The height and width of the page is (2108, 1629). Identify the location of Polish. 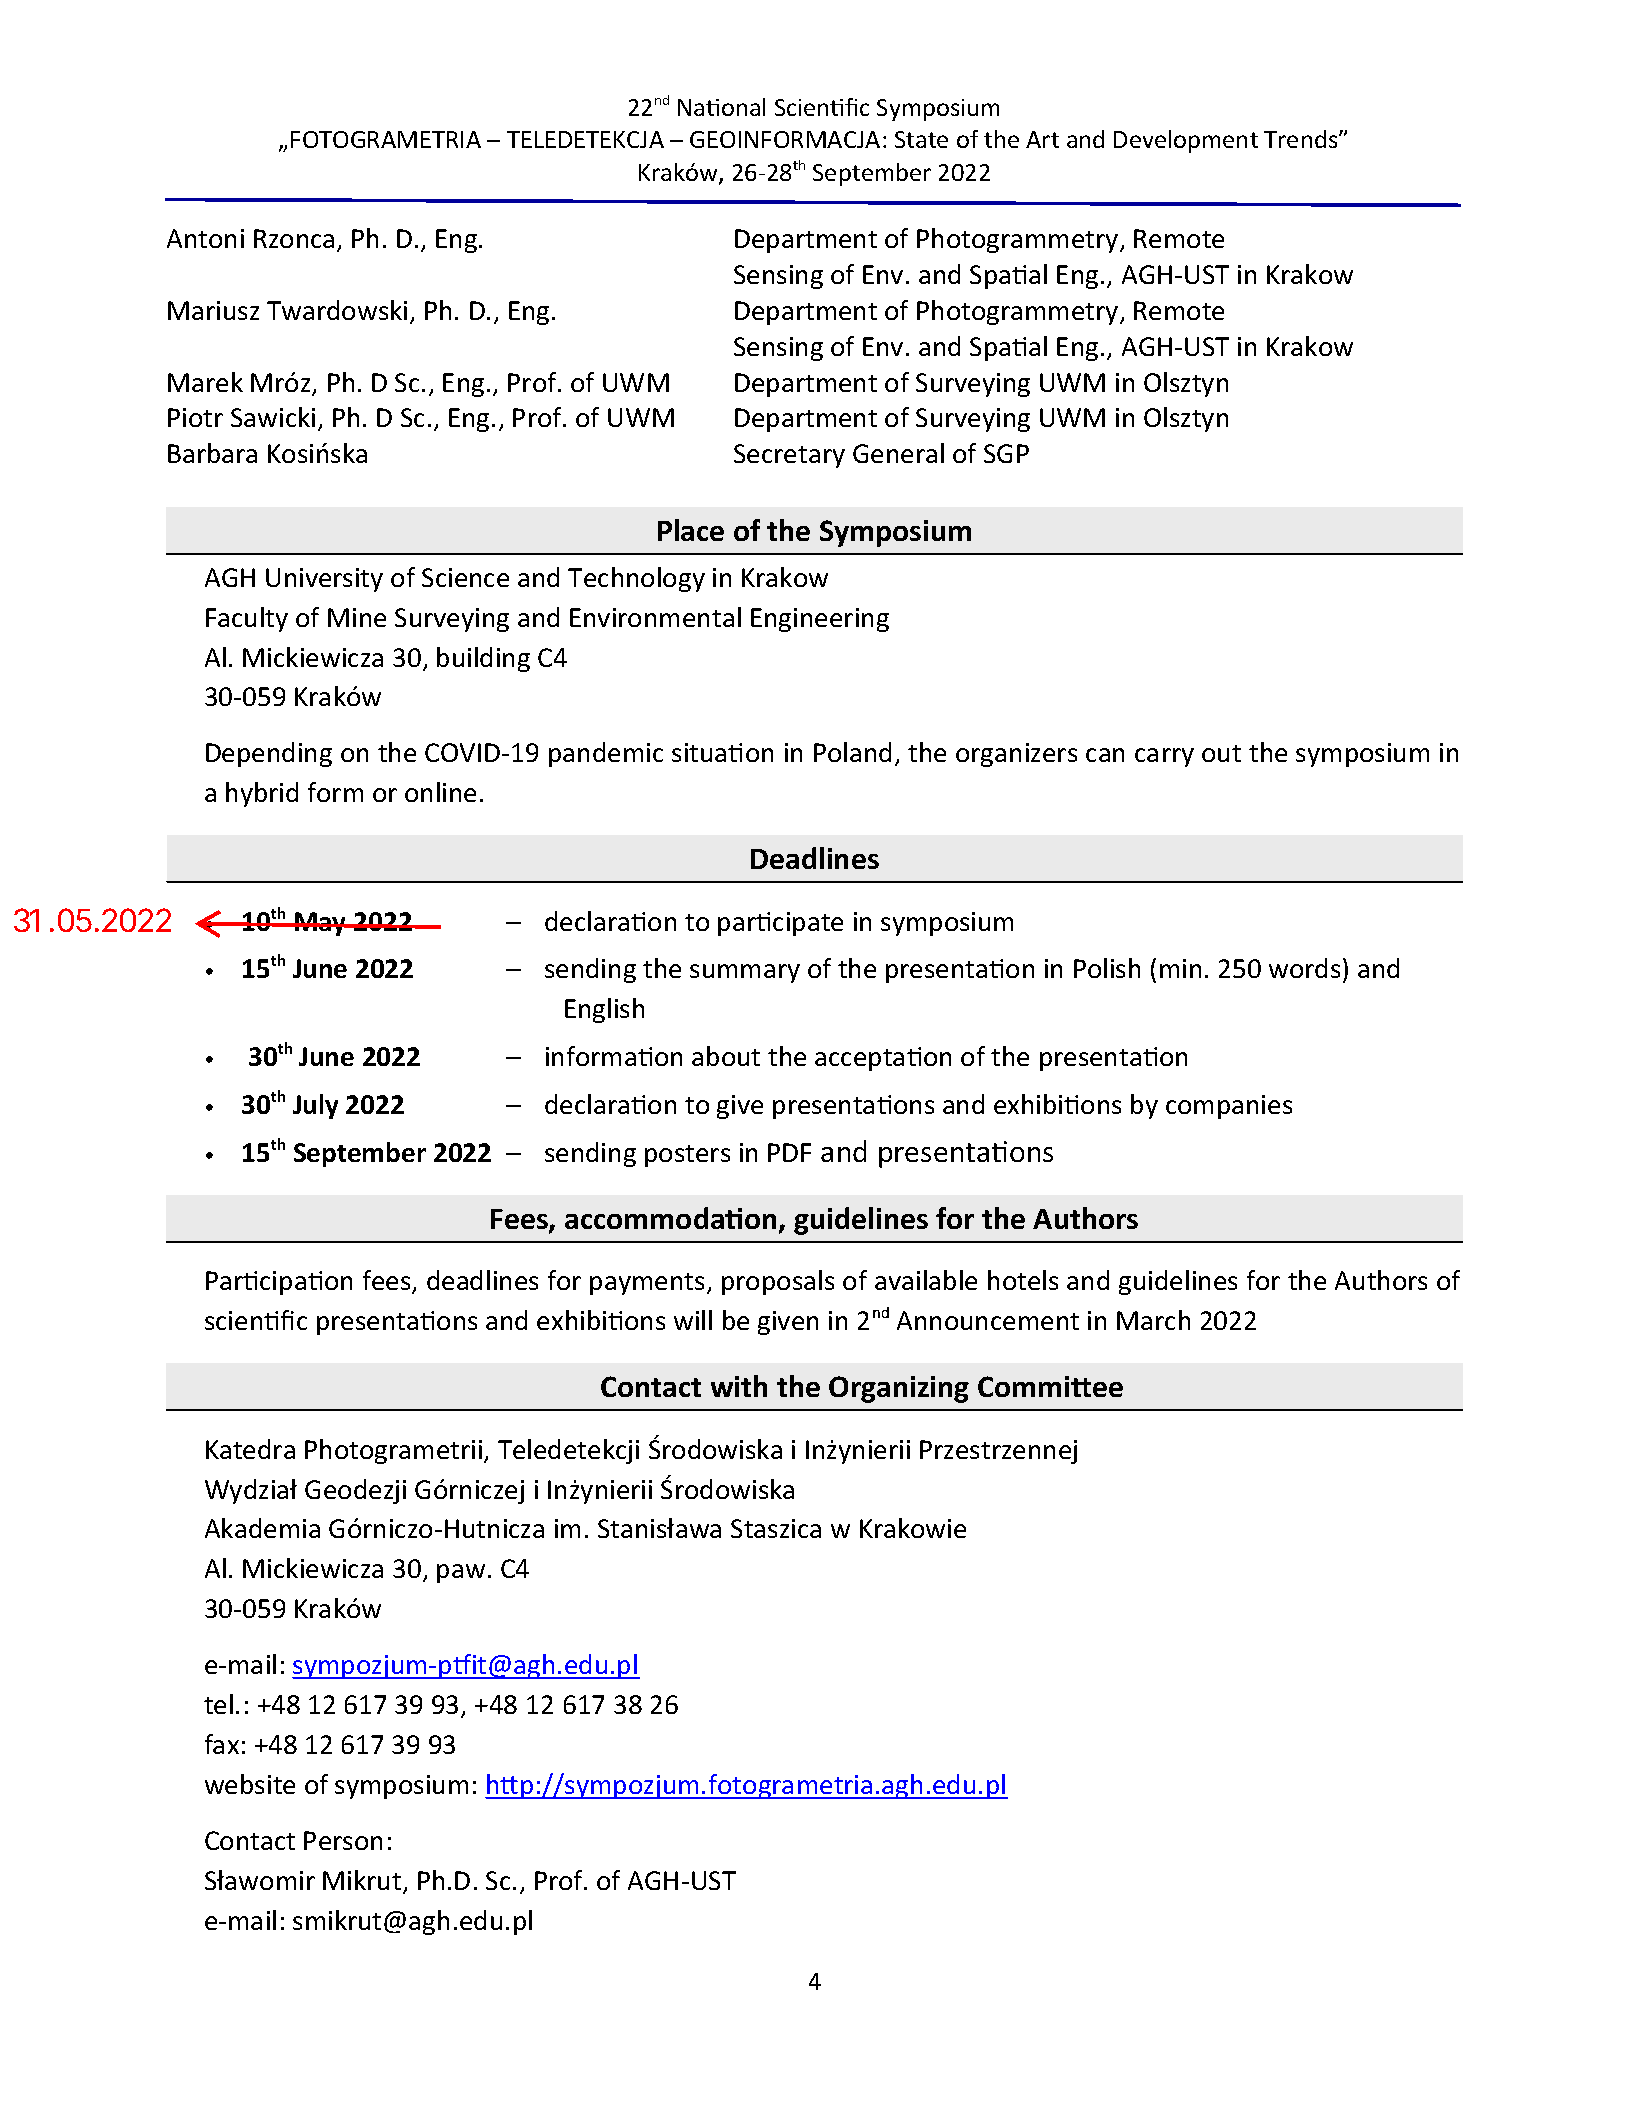
(1107, 968).
